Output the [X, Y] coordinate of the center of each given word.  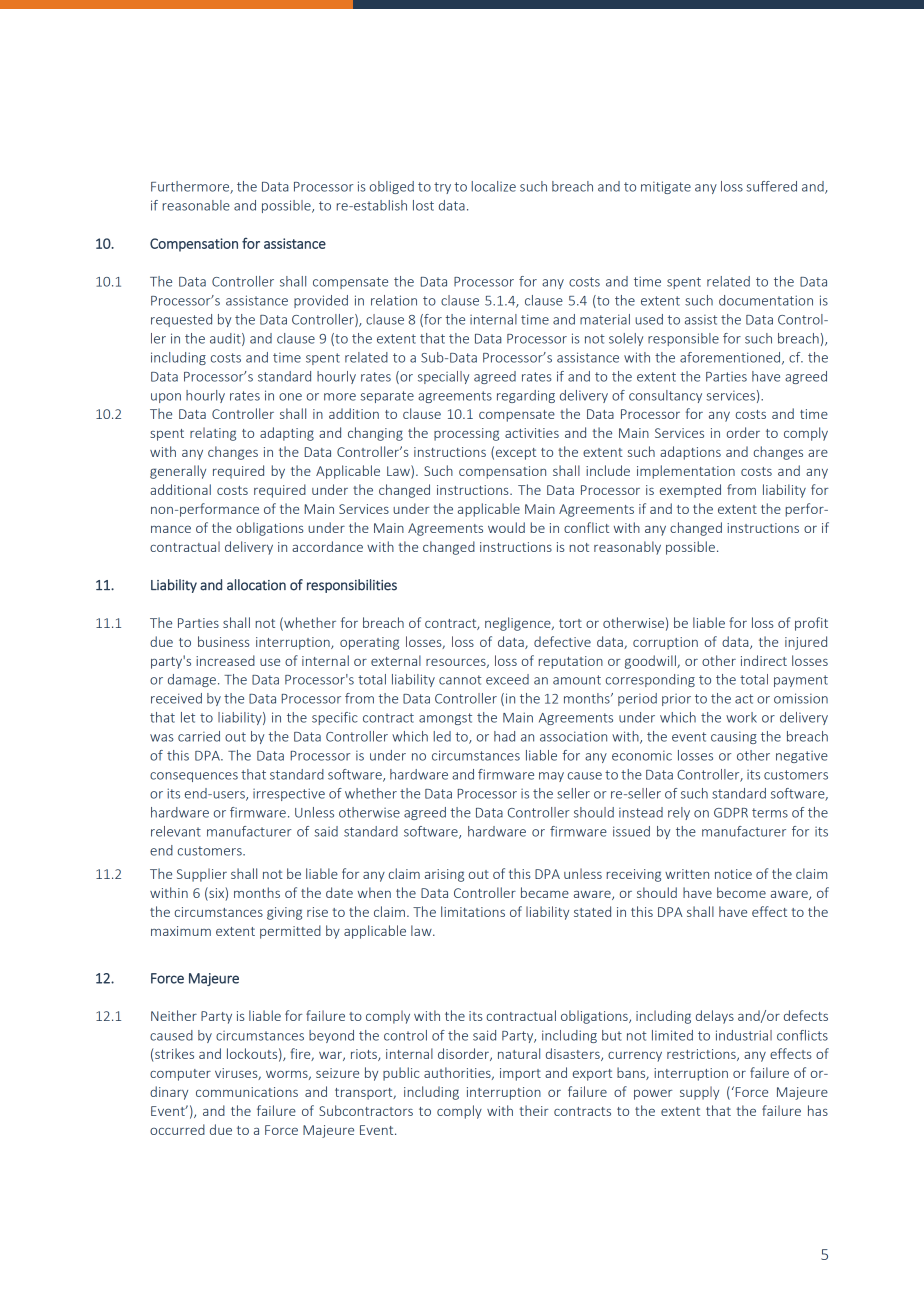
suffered [771, 186]
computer [180, 1075]
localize [493, 186]
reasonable [196, 205]
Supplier [202, 875]
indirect [764, 660]
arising [444, 875]
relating [213, 434]
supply [699, 1093]
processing [466, 434]
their [534, 1110]
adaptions [690, 453]
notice [733, 874]
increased [225, 660]
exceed [507, 679]
